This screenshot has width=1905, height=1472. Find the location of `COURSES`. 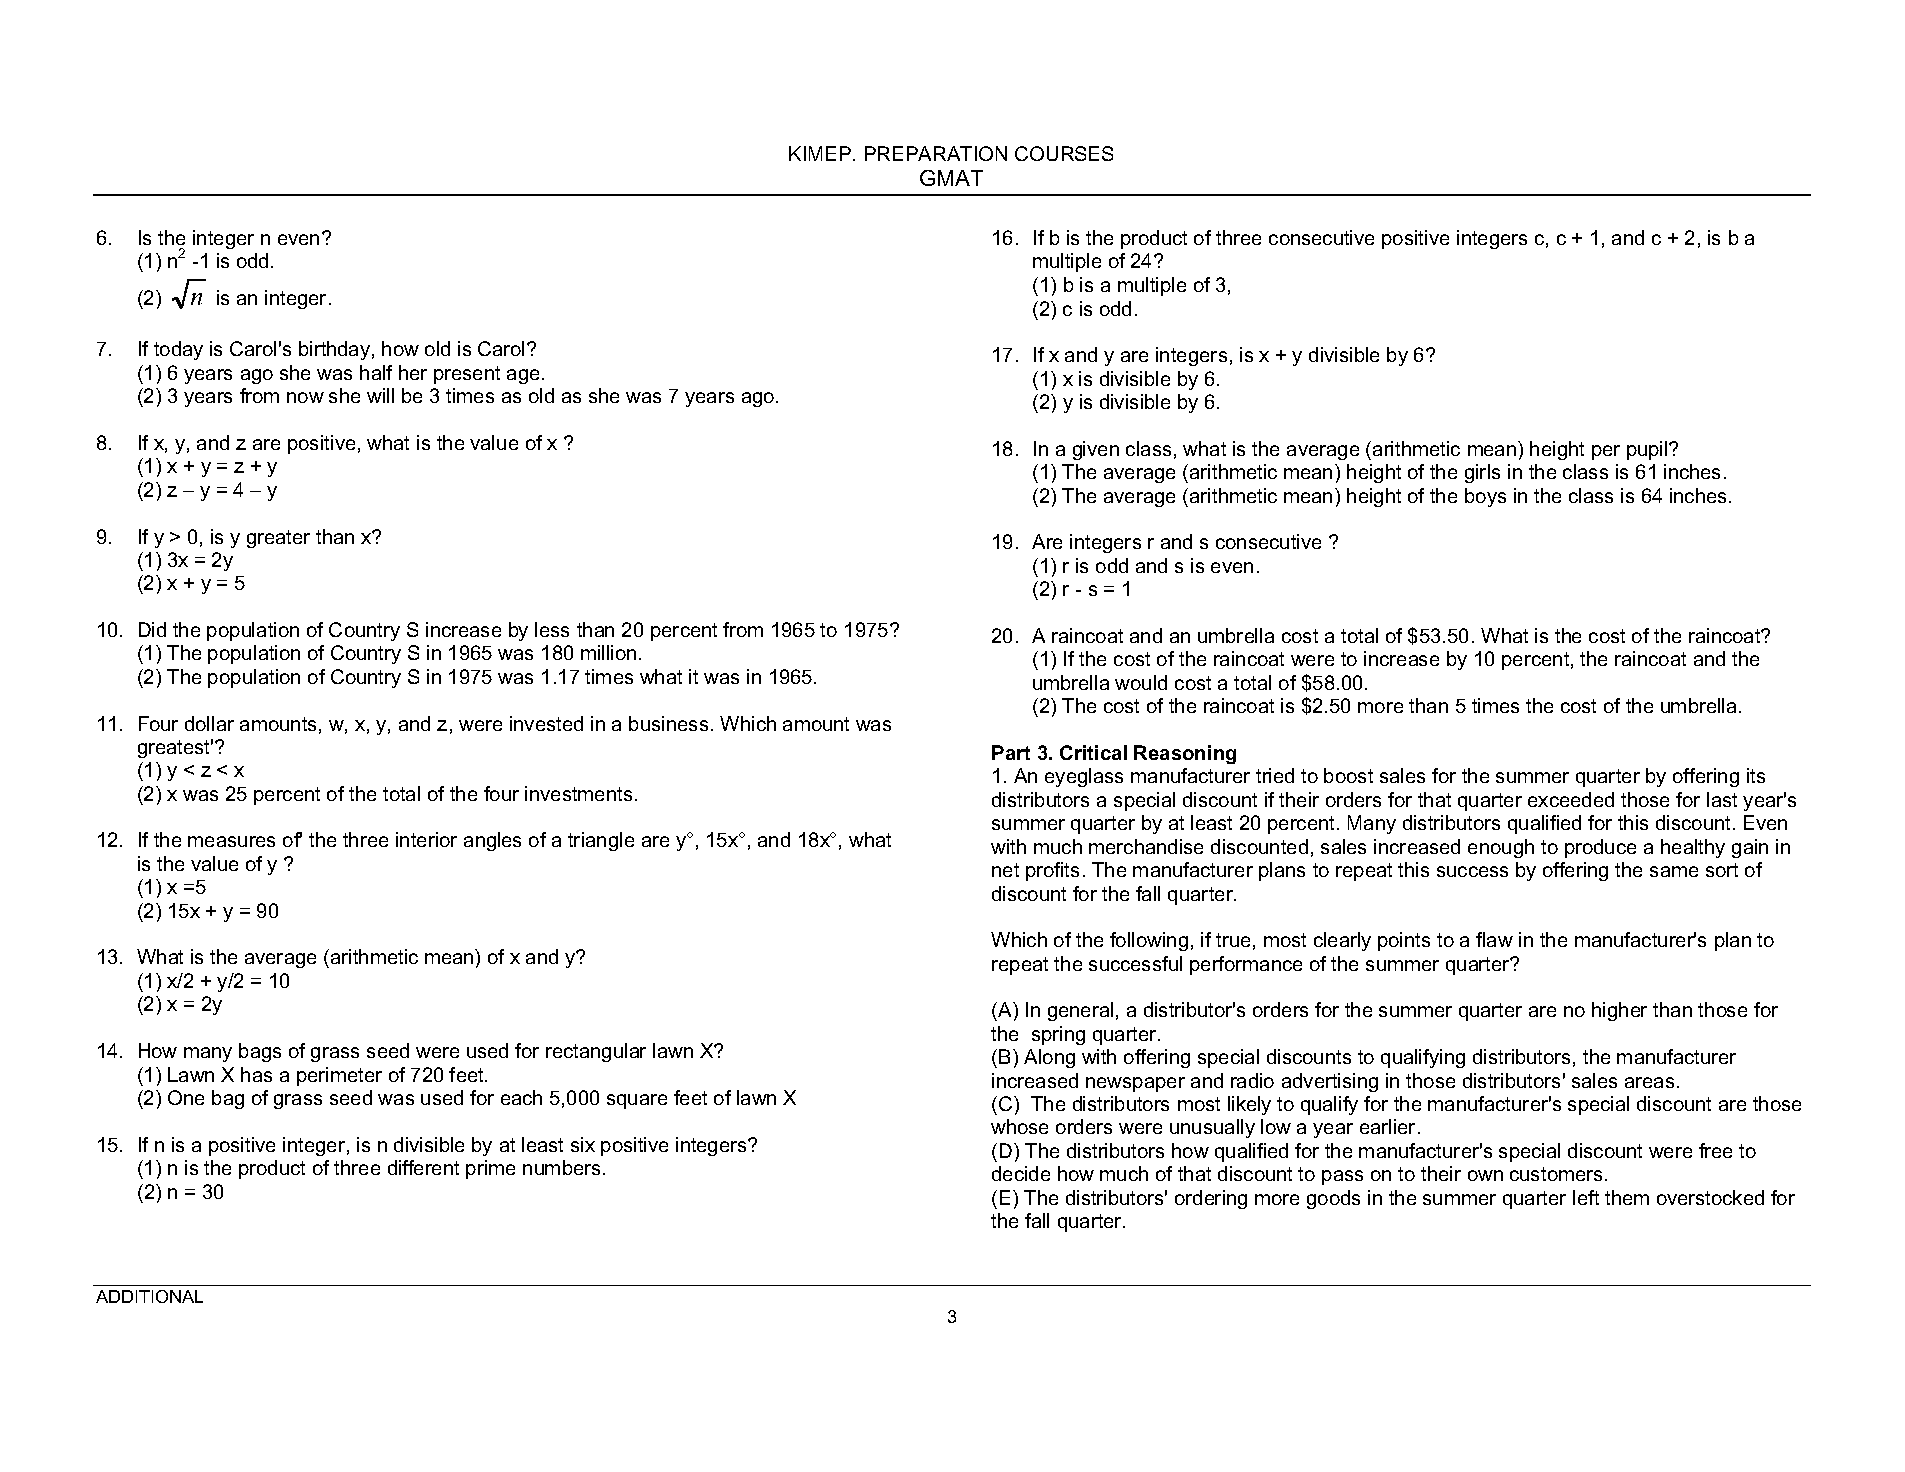

COURSES is located at coordinates (1064, 153).
